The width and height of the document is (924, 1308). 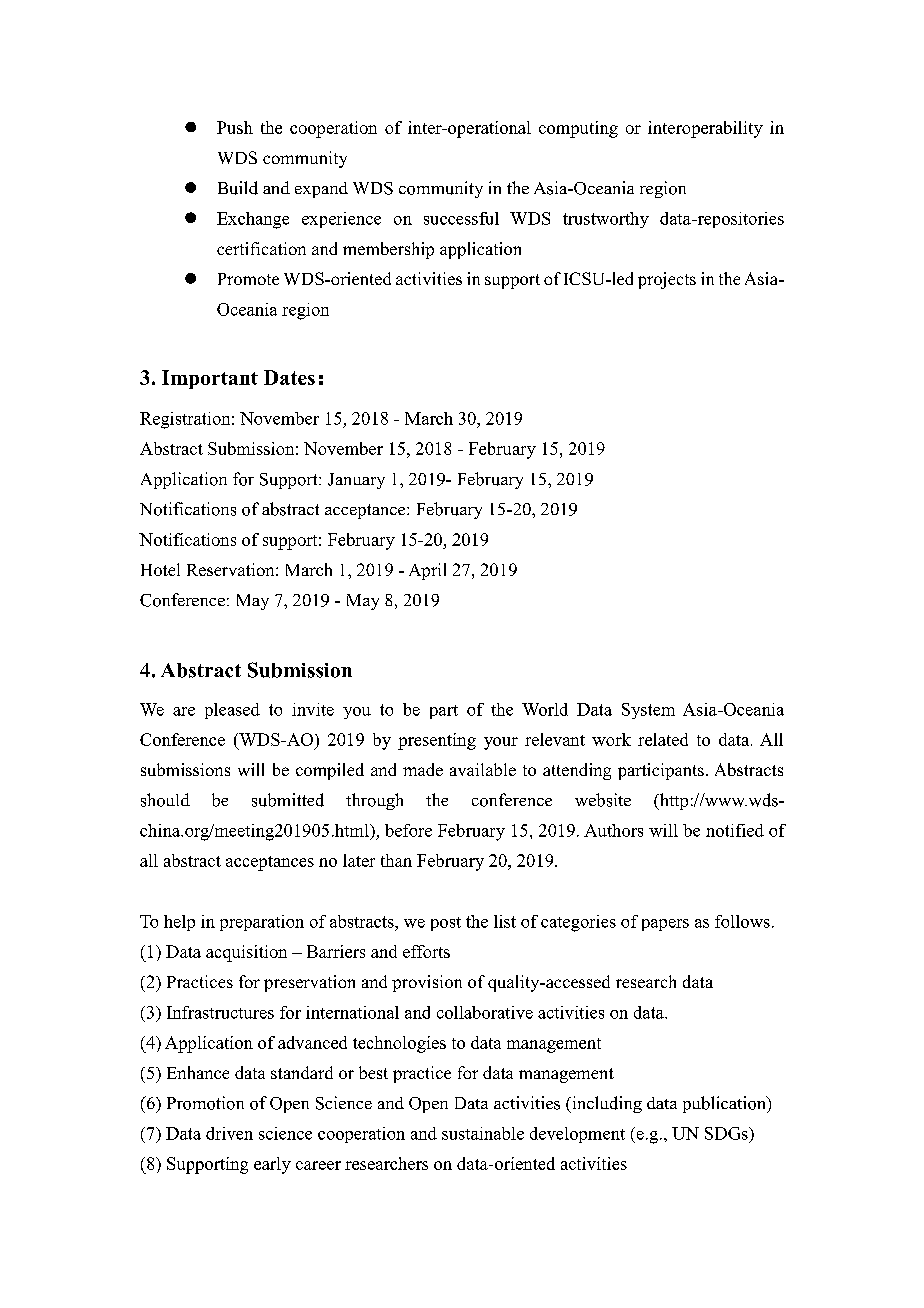 What do you see at coordinates (667, 280) in the document?
I see `projects` at bounding box center [667, 280].
